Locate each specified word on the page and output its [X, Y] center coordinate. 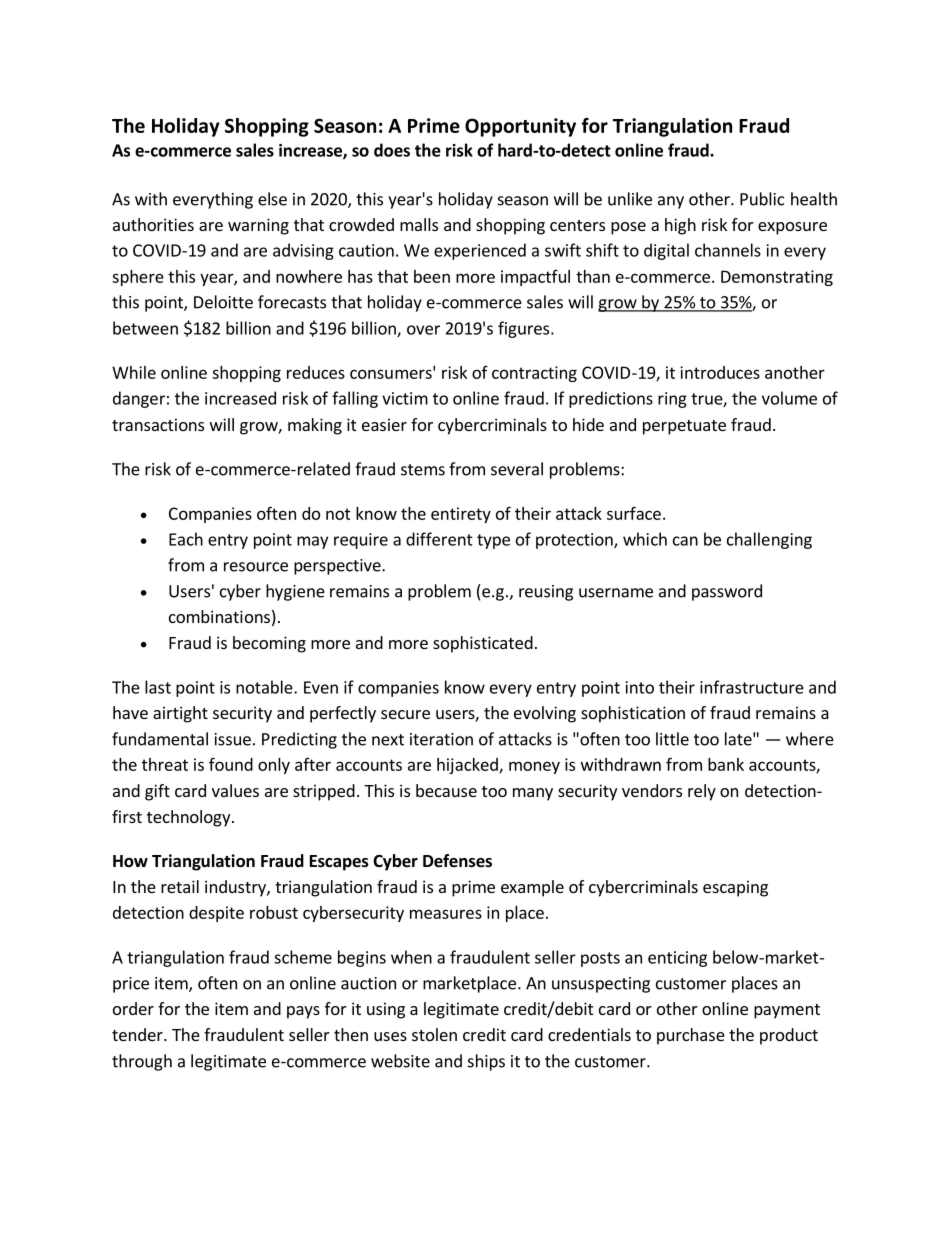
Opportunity [520, 127]
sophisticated [483, 644]
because [446, 790]
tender [138, 1034]
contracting [534, 374]
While [134, 372]
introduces [720, 372]
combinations [219, 616]
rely [702, 792]
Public [762, 199]
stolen [434, 1034]
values [235, 790]
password [727, 592]
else [272, 199]
